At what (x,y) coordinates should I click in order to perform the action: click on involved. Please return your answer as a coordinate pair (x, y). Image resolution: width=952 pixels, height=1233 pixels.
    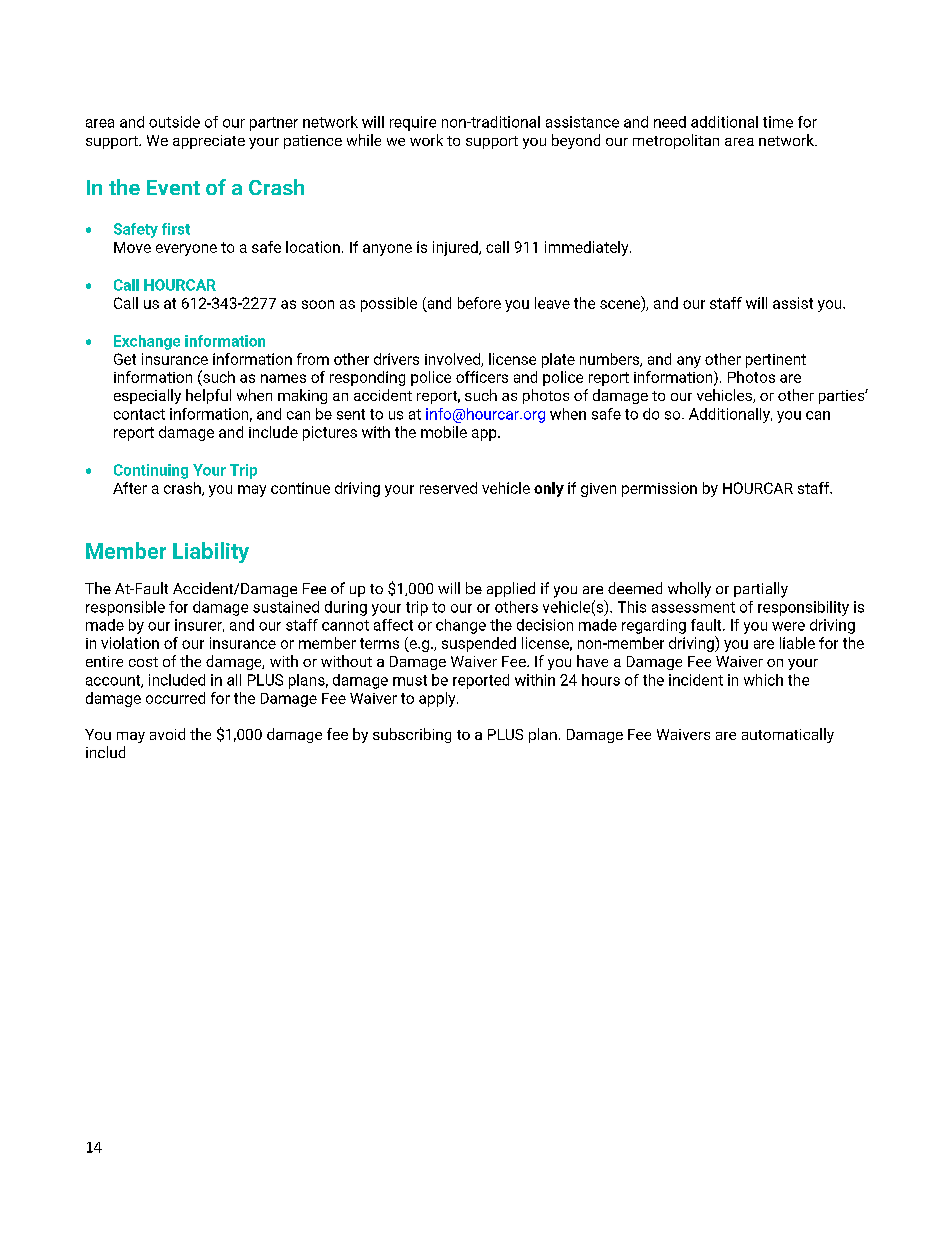
    Looking at the image, I should click on (453, 360).
